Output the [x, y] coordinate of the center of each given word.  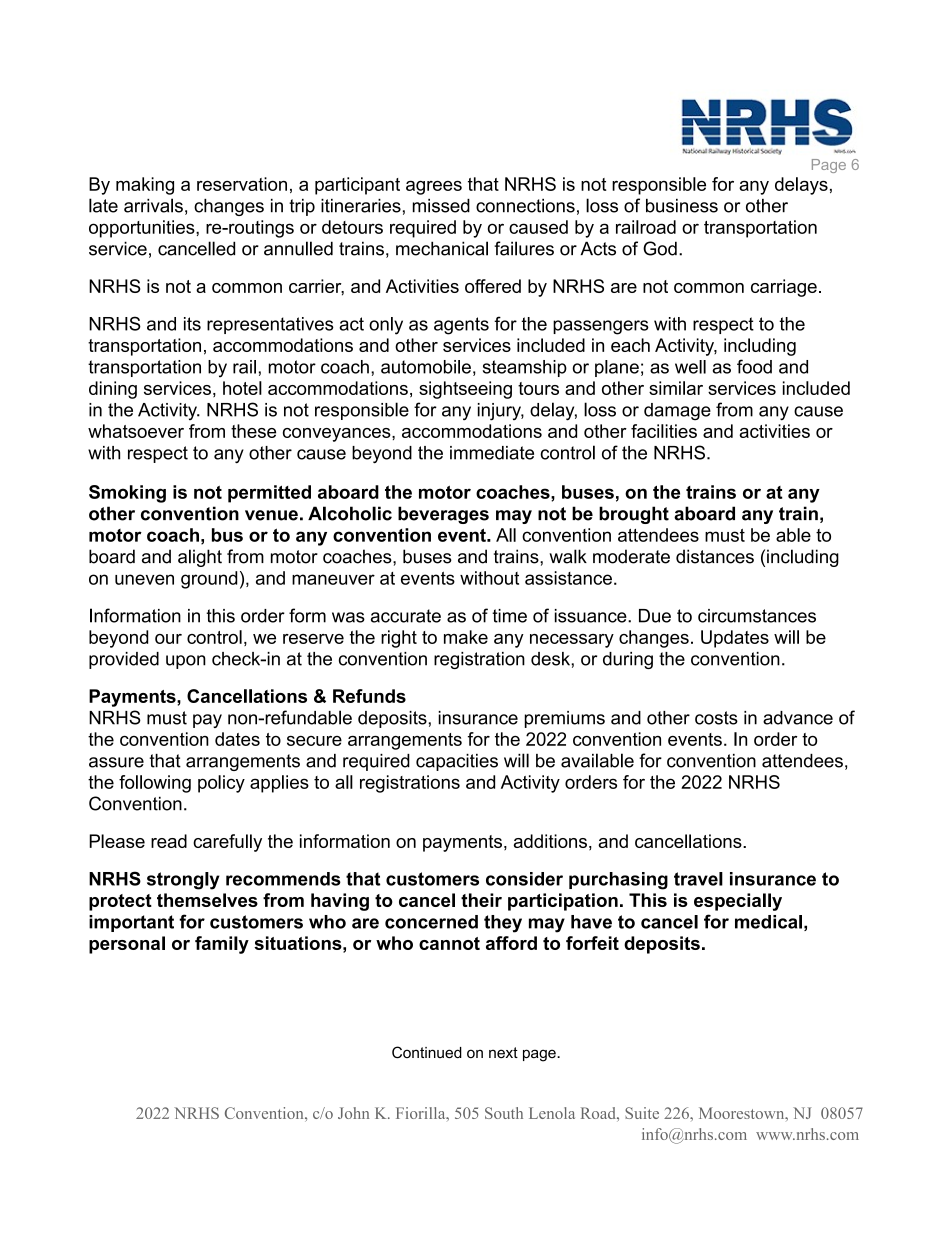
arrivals [153, 205]
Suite [642, 1113]
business [682, 206]
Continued [427, 1052]
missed [441, 206]
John [353, 1113]
